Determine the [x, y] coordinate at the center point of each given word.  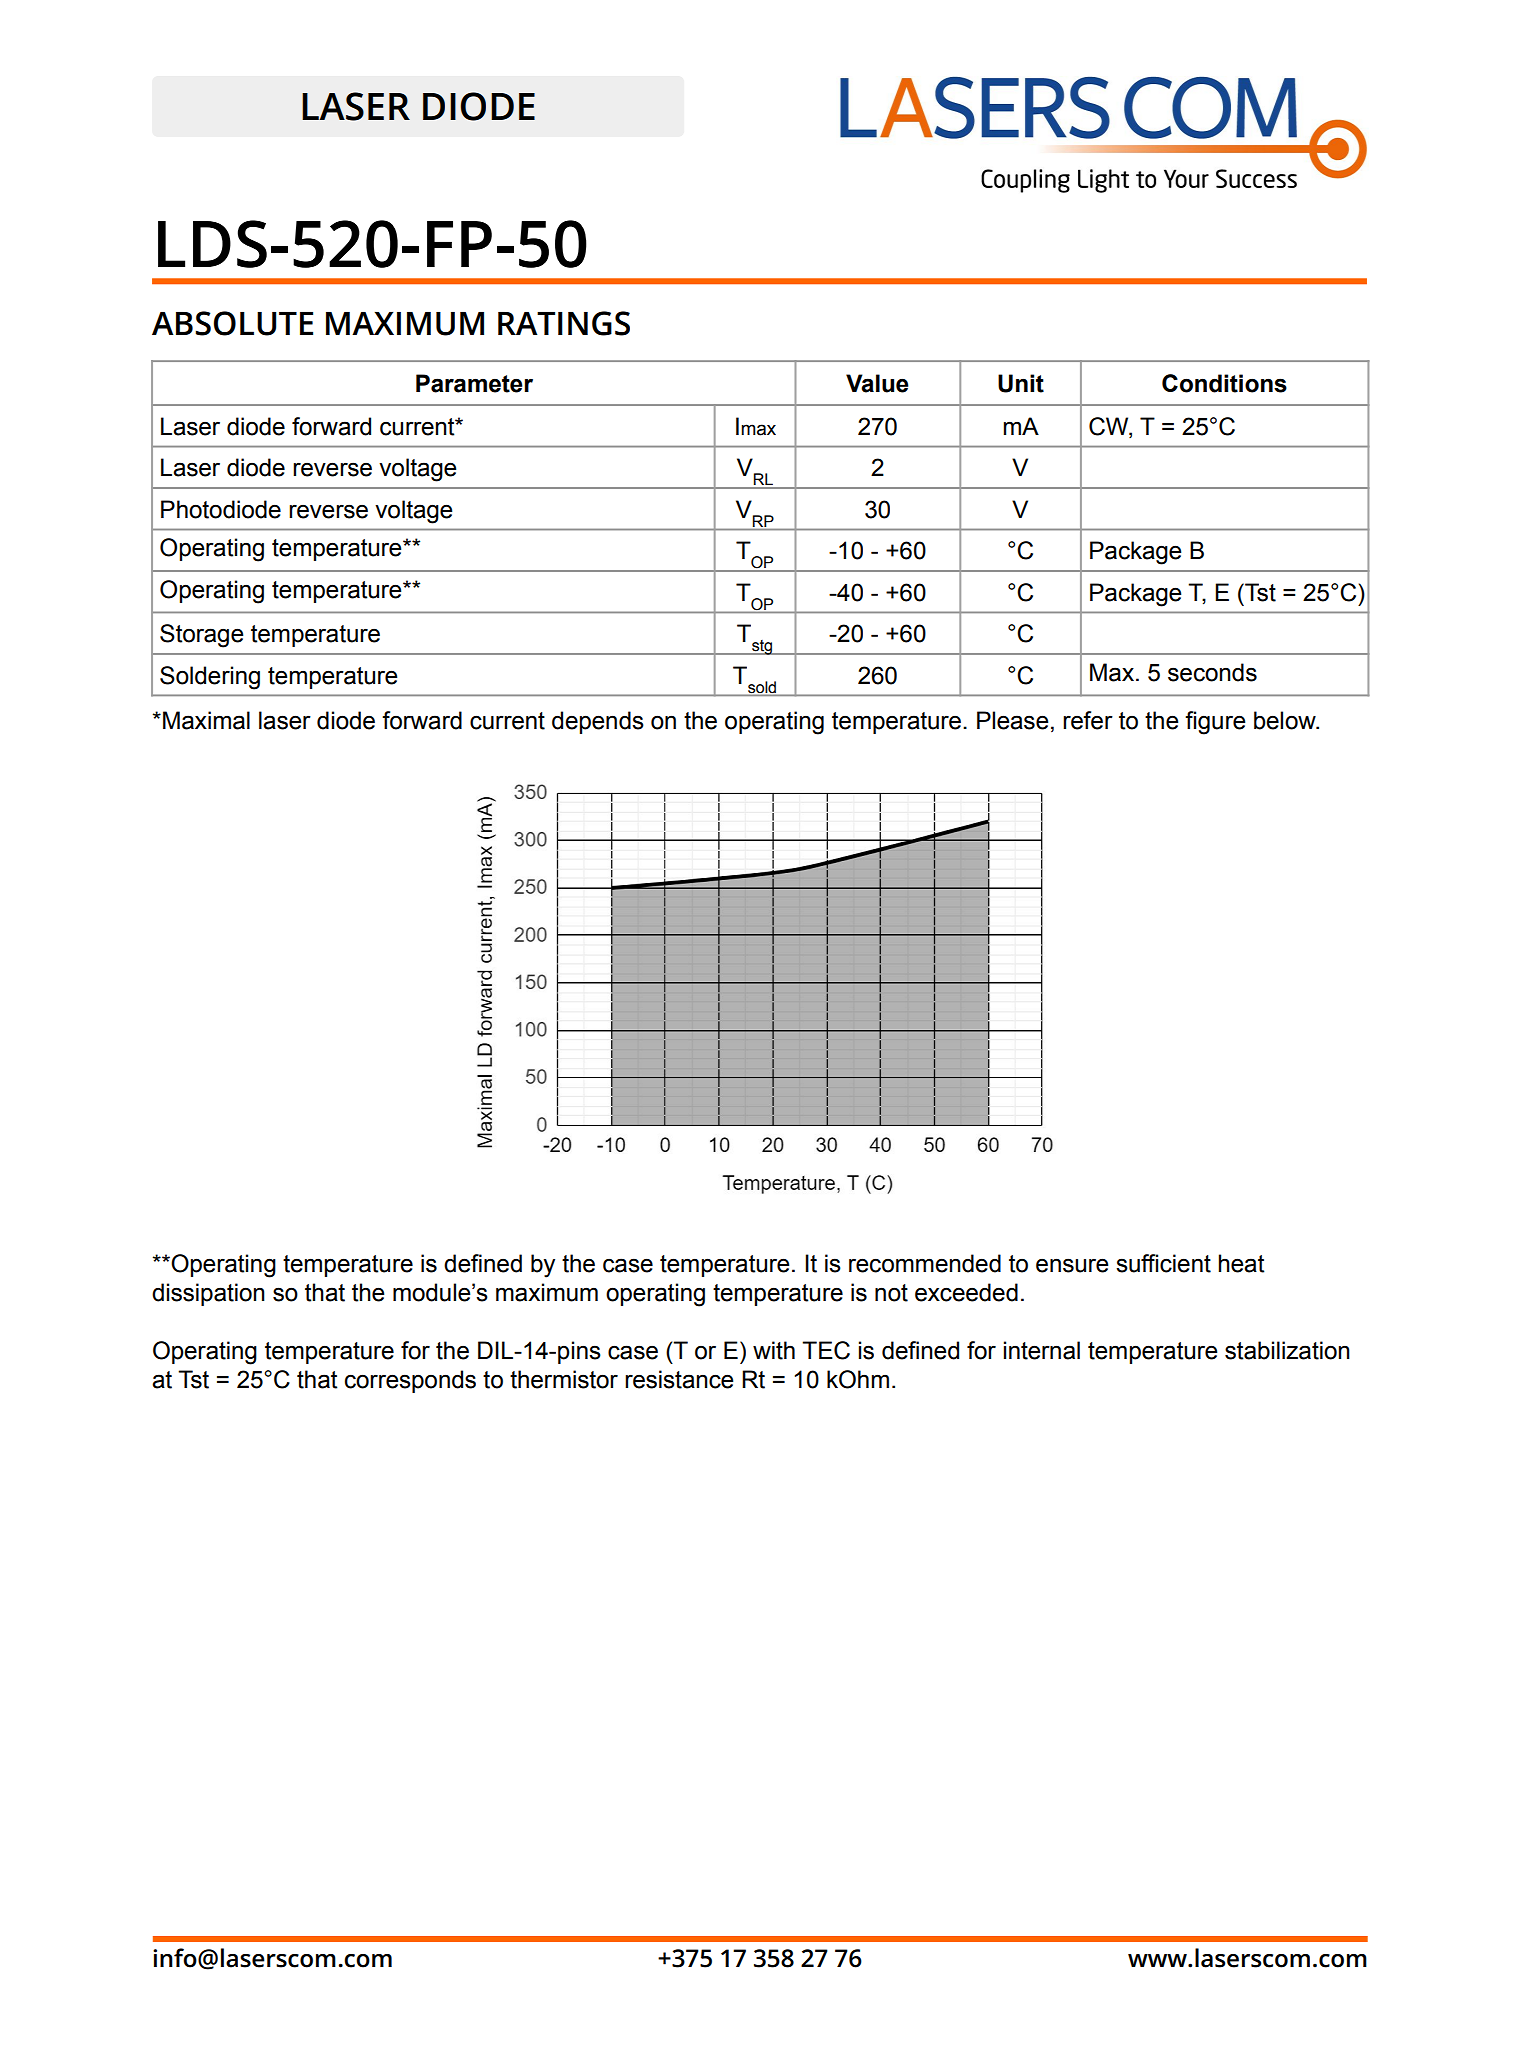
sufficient [1163, 1263]
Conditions [1224, 383]
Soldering [210, 678]
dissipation [208, 1294]
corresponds [410, 1381]
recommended [925, 1263]
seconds [1212, 672]
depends [598, 722]
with [774, 1350]
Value [877, 383]
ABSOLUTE [232, 323]
